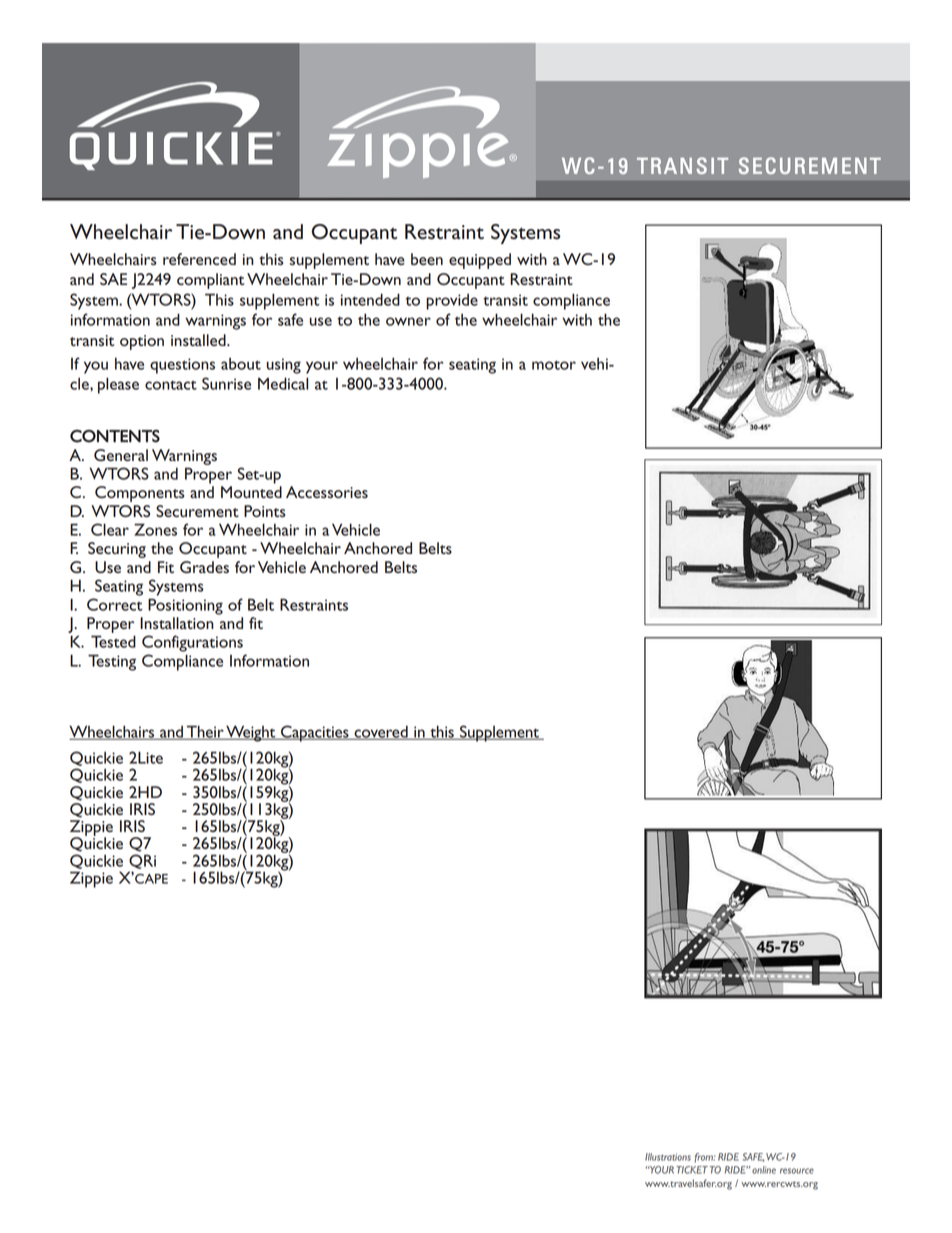 The image size is (952, 1233). Describe the element at coordinates (452, 302) in the screenshot. I see `provide` at that location.
